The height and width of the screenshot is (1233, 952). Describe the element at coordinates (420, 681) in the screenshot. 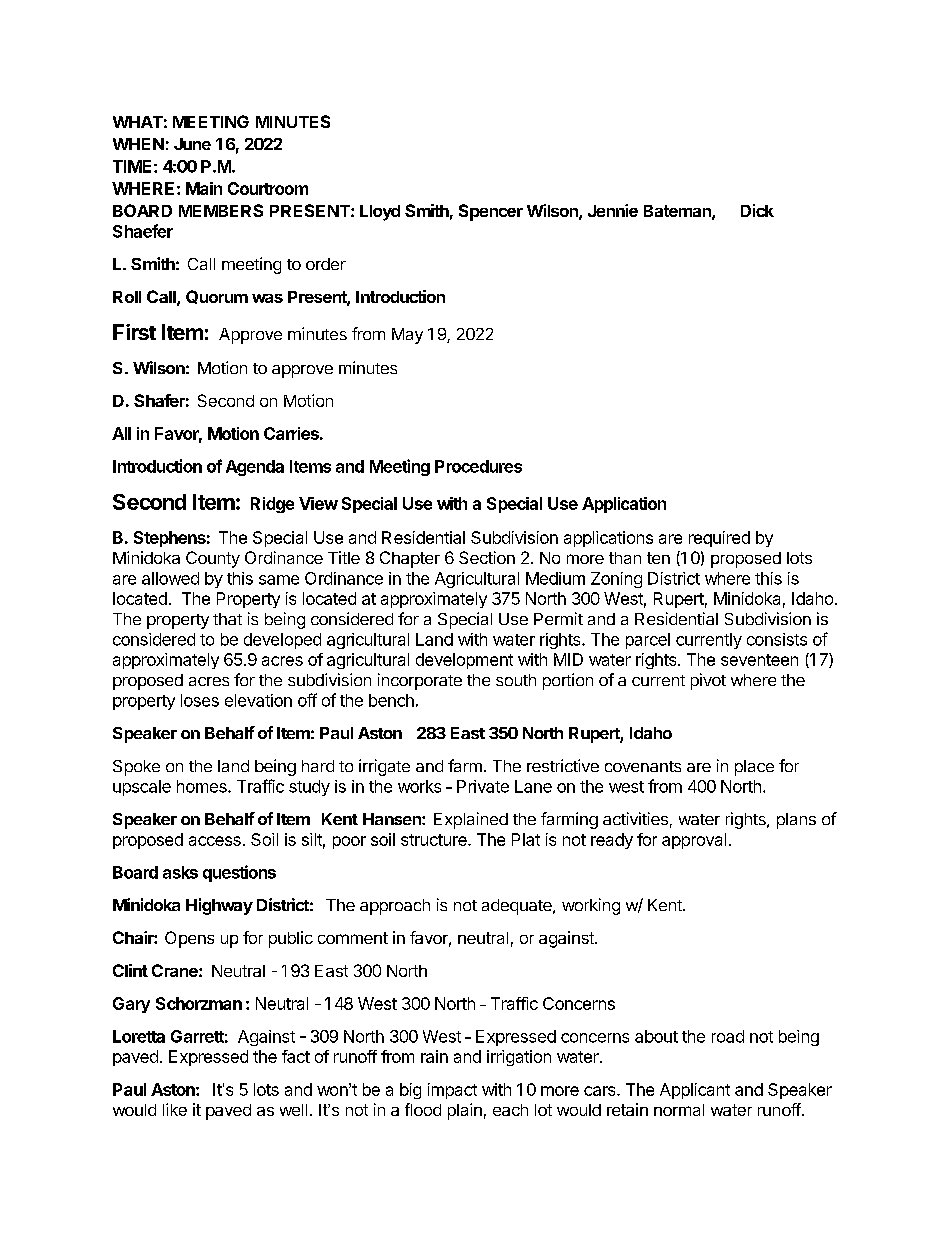

I see `incorporate` at that location.
